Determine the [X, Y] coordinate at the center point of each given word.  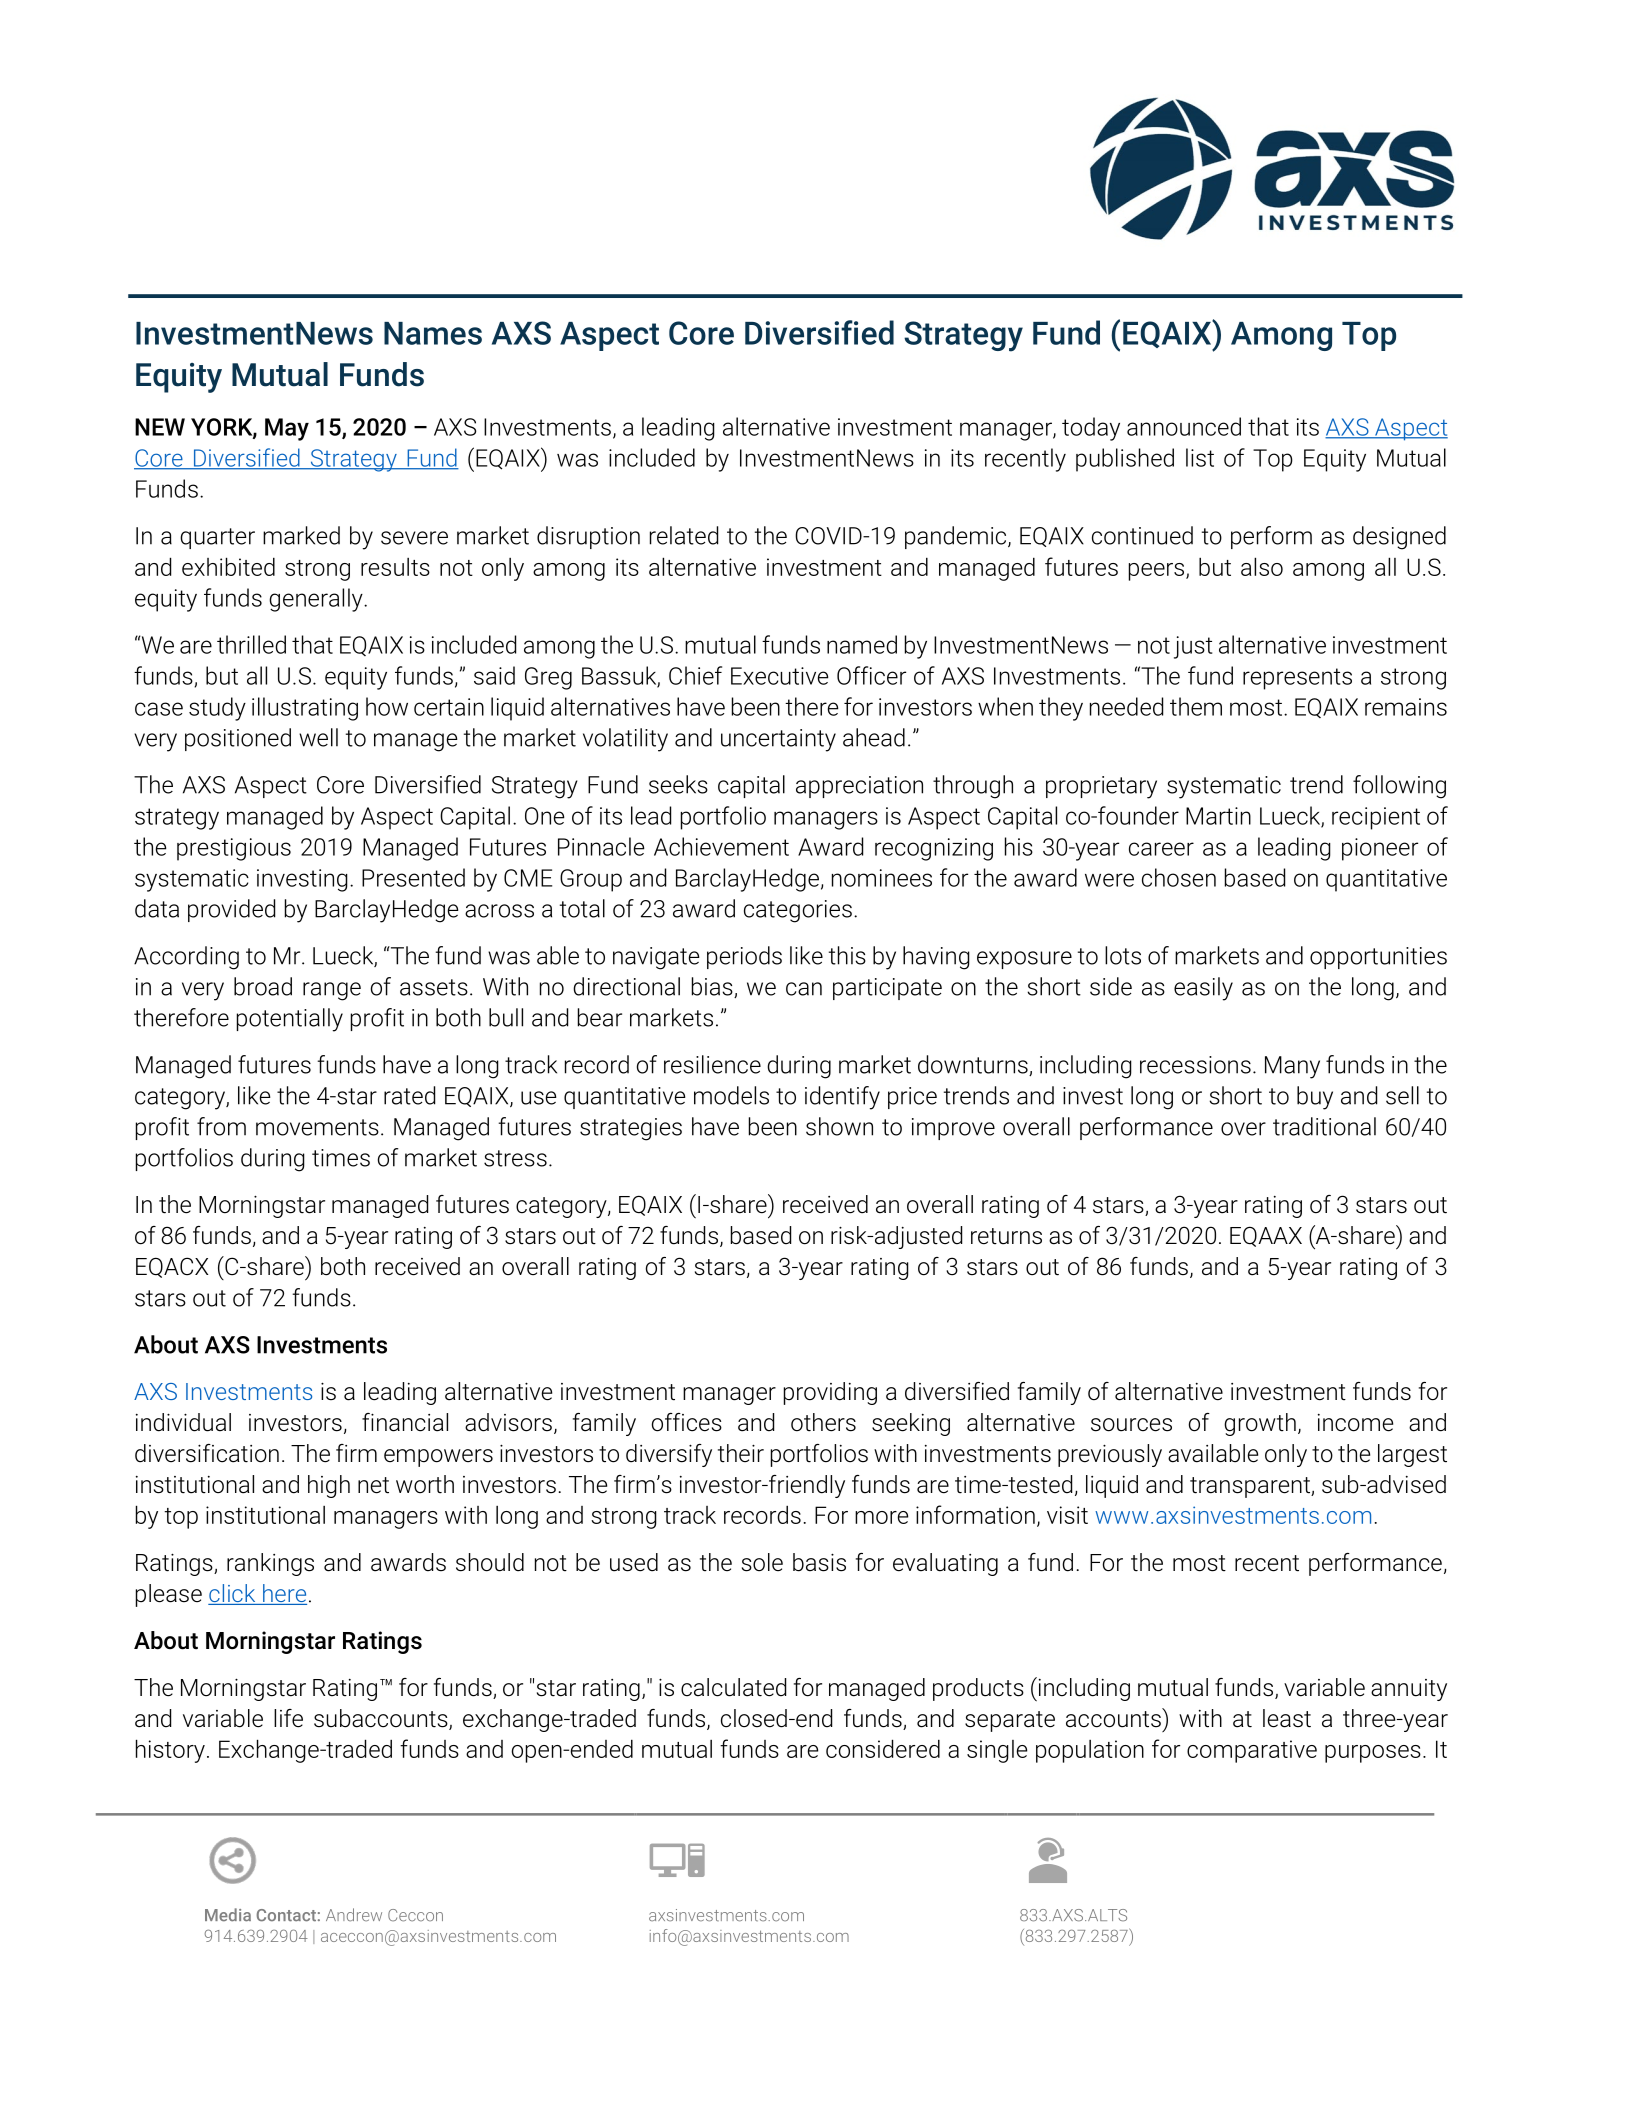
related [684, 535]
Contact [286, 1915]
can [804, 989]
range [332, 991]
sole [762, 1562]
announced [1184, 426]
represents [1297, 679]
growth [1260, 1424]
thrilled [251, 644]
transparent [1251, 1487]
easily [1203, 989]
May [287, 429]
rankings [270, 1564]
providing [830, 1393]
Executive [780, 676]
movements [317, 1127]
